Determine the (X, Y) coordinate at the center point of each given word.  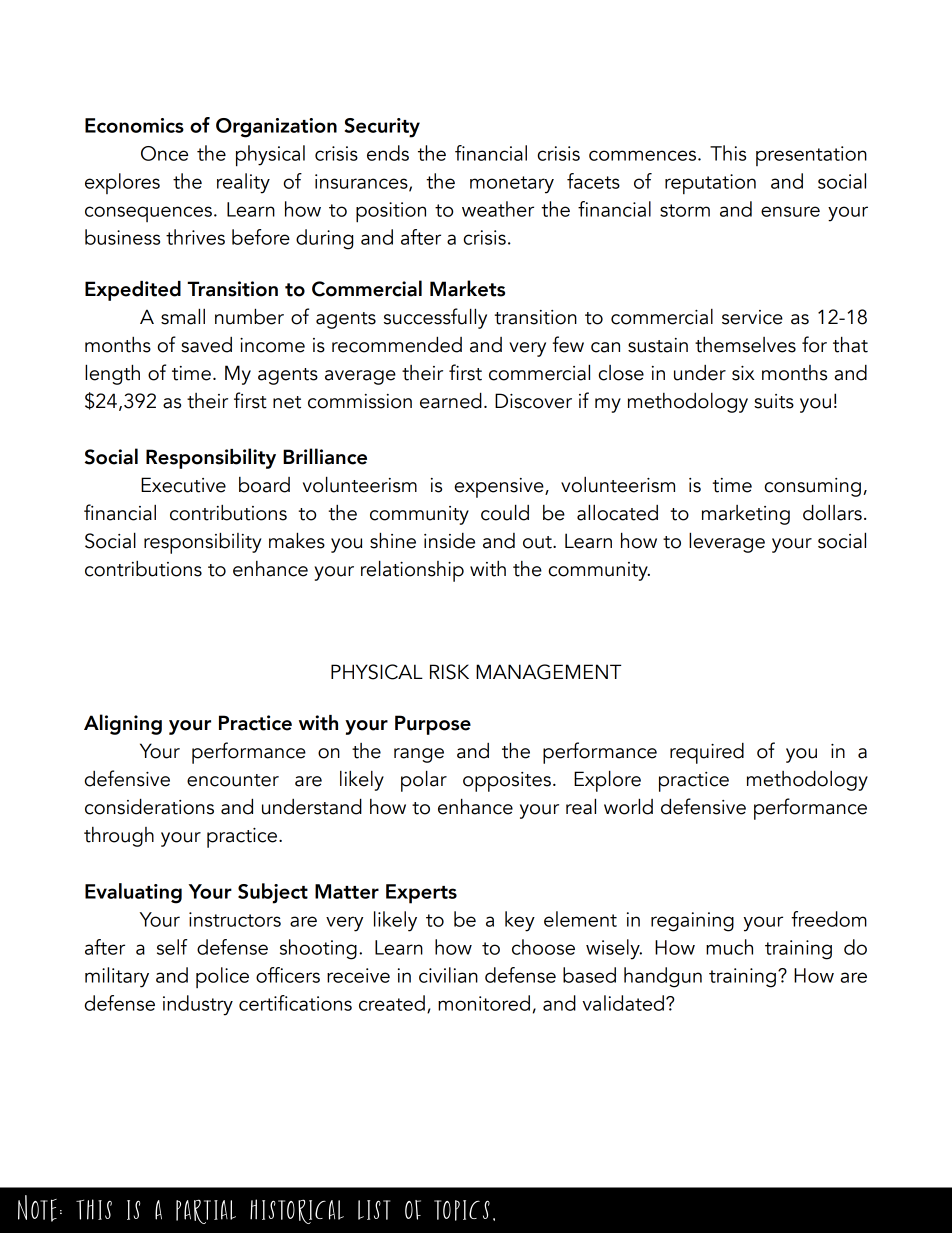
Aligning (123, 724)
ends (388, 153)
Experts (421, 894)
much (729, 947)
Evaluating (133, 893)
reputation (710, 184)
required (707, 753)
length (112, 374)
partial (206, 1211)
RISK (449, 672)
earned (451, 400)
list (374, 1210)
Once (164, 153)
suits (774, 401)
